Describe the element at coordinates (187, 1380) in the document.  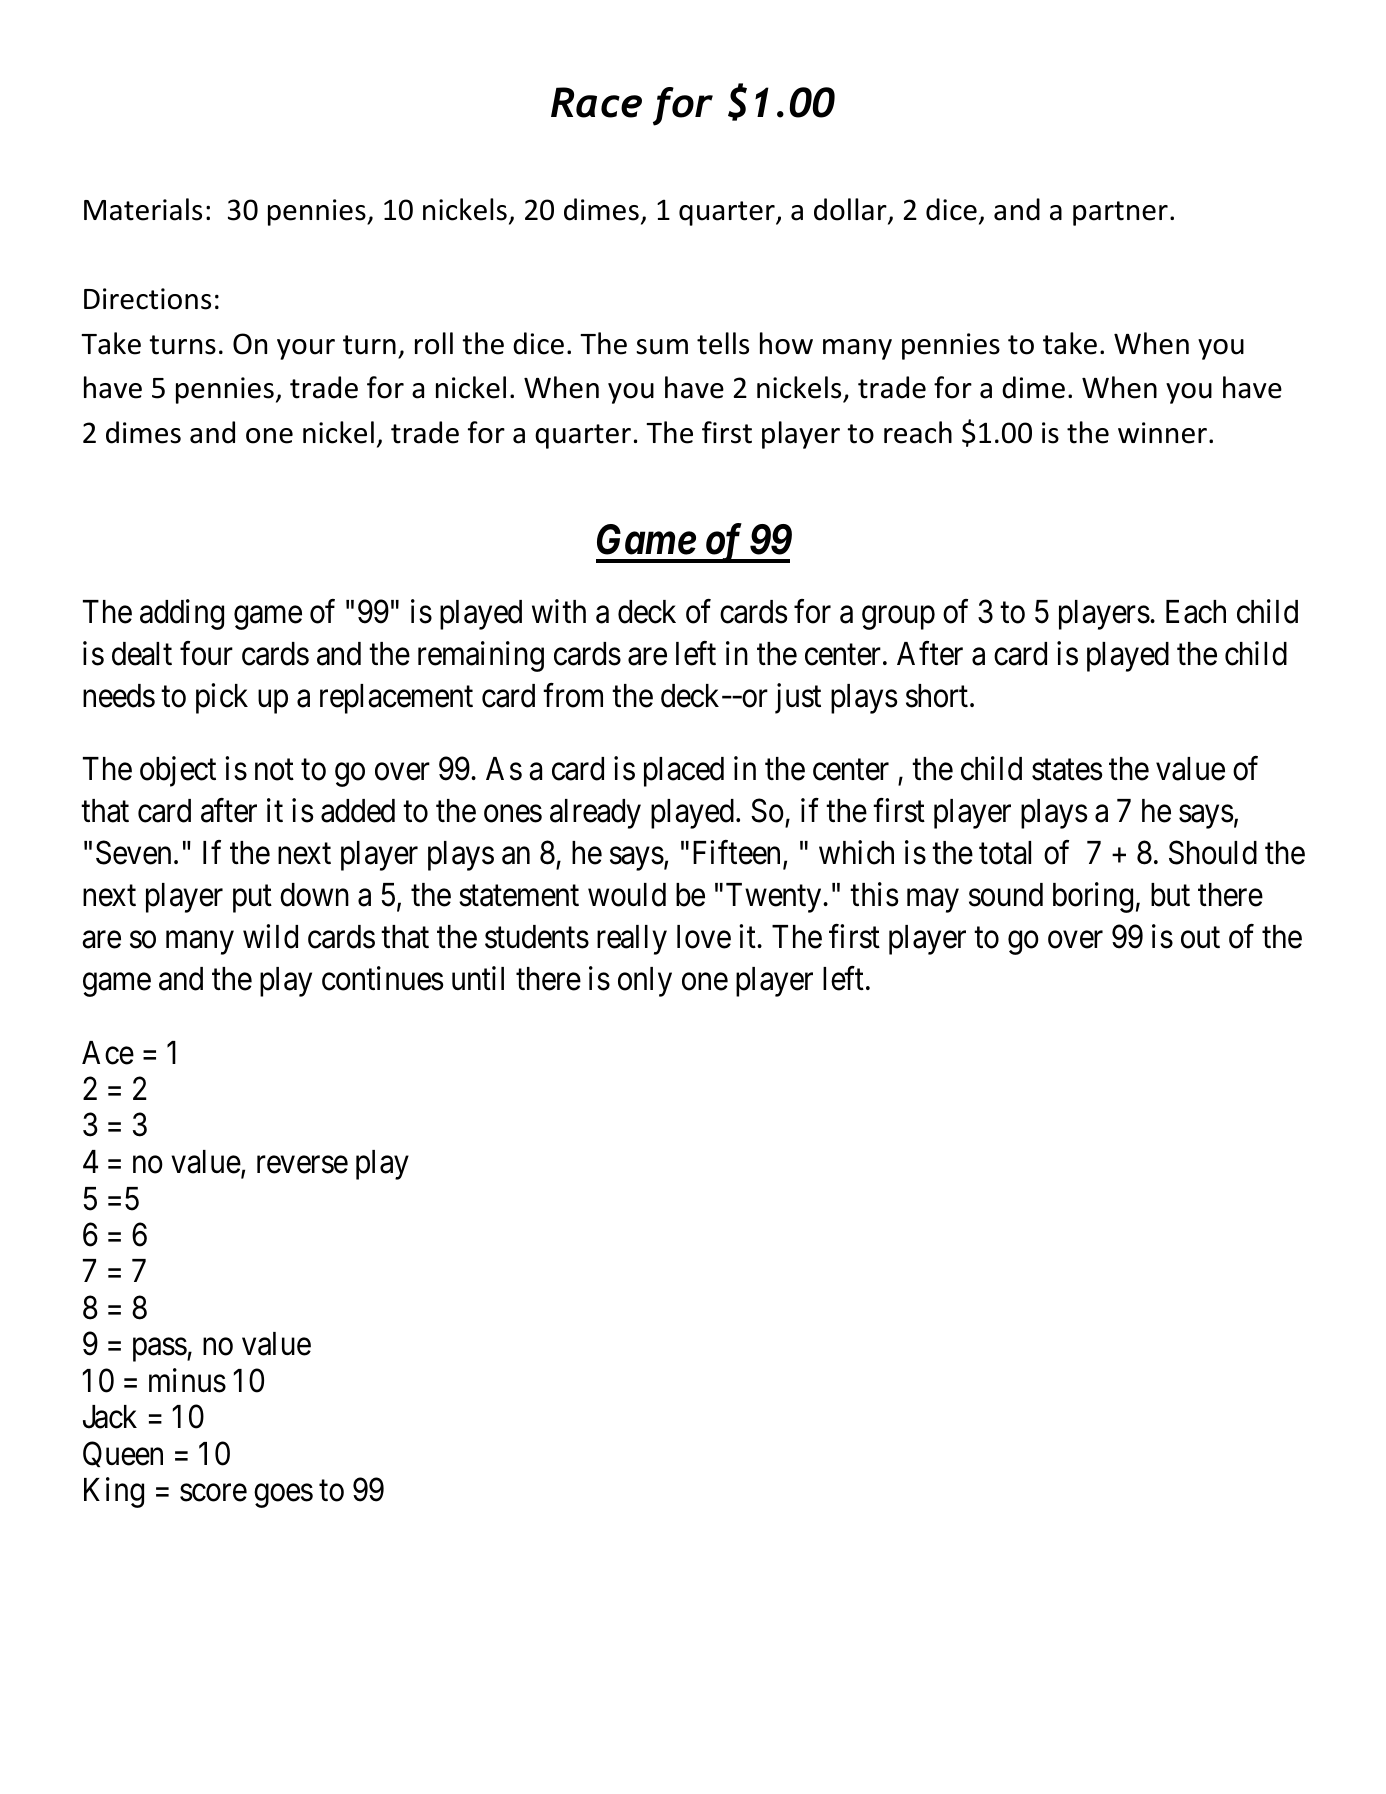
I see `minus` at that location.
